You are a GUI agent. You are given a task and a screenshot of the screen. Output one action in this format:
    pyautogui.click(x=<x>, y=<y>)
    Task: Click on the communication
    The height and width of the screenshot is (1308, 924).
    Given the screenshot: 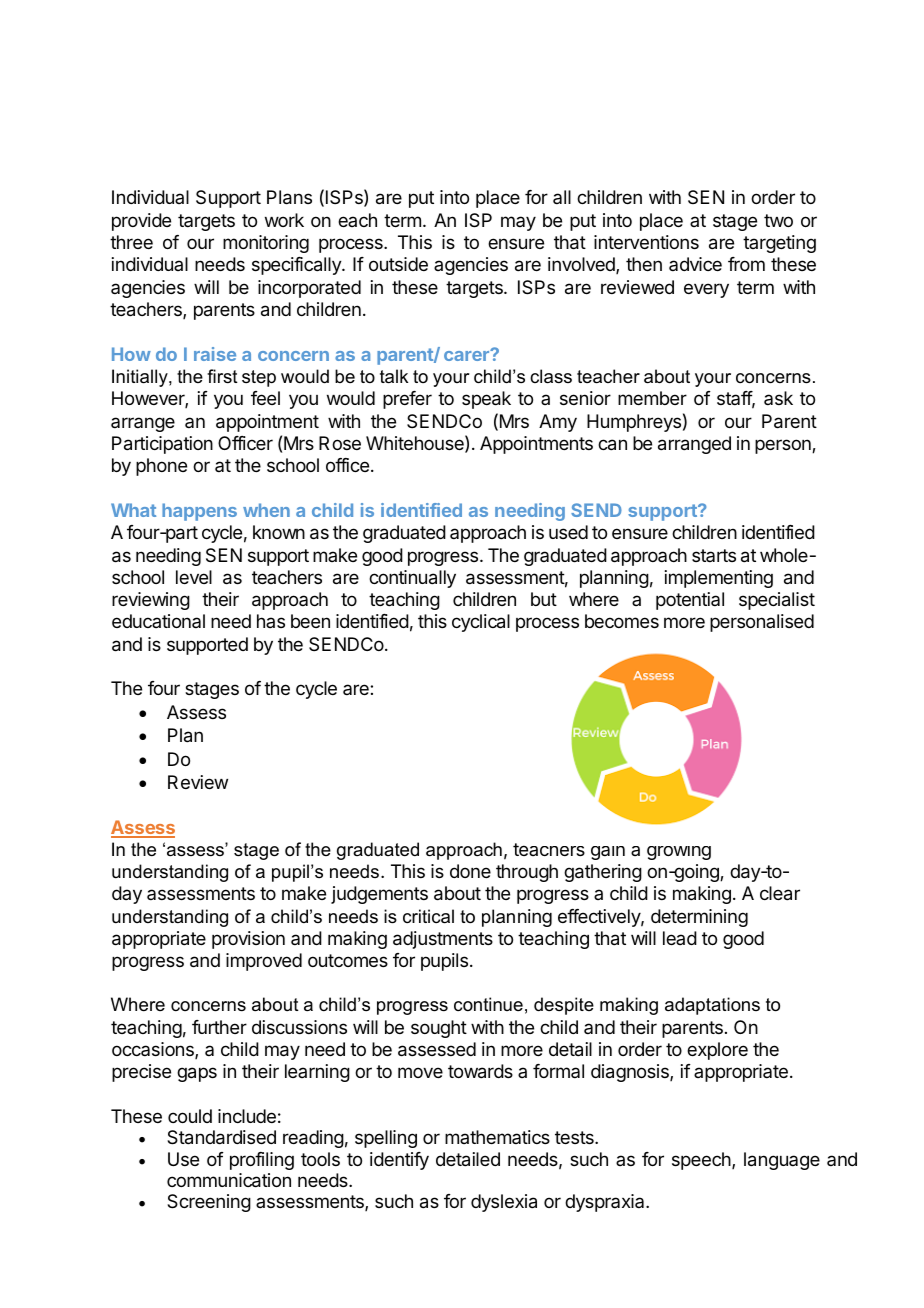 What is the action you would take?
    pyautogui.click(x=229, y=1180)
